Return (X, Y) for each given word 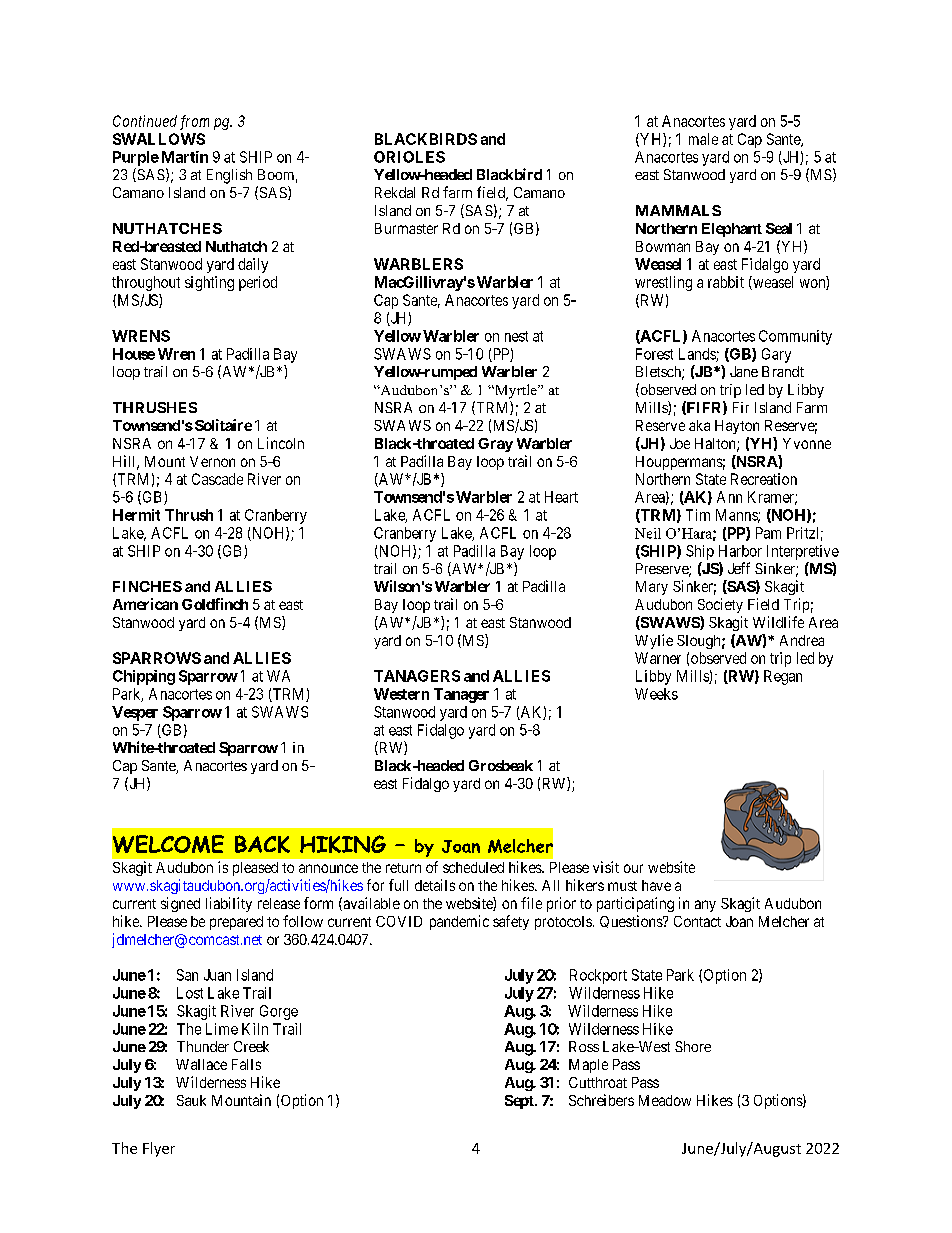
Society (720, 605)
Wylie (654, 641)
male (703, 139)
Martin (183, 157)
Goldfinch (215, 604)
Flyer (159, 1149)
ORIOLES (409, 157)
